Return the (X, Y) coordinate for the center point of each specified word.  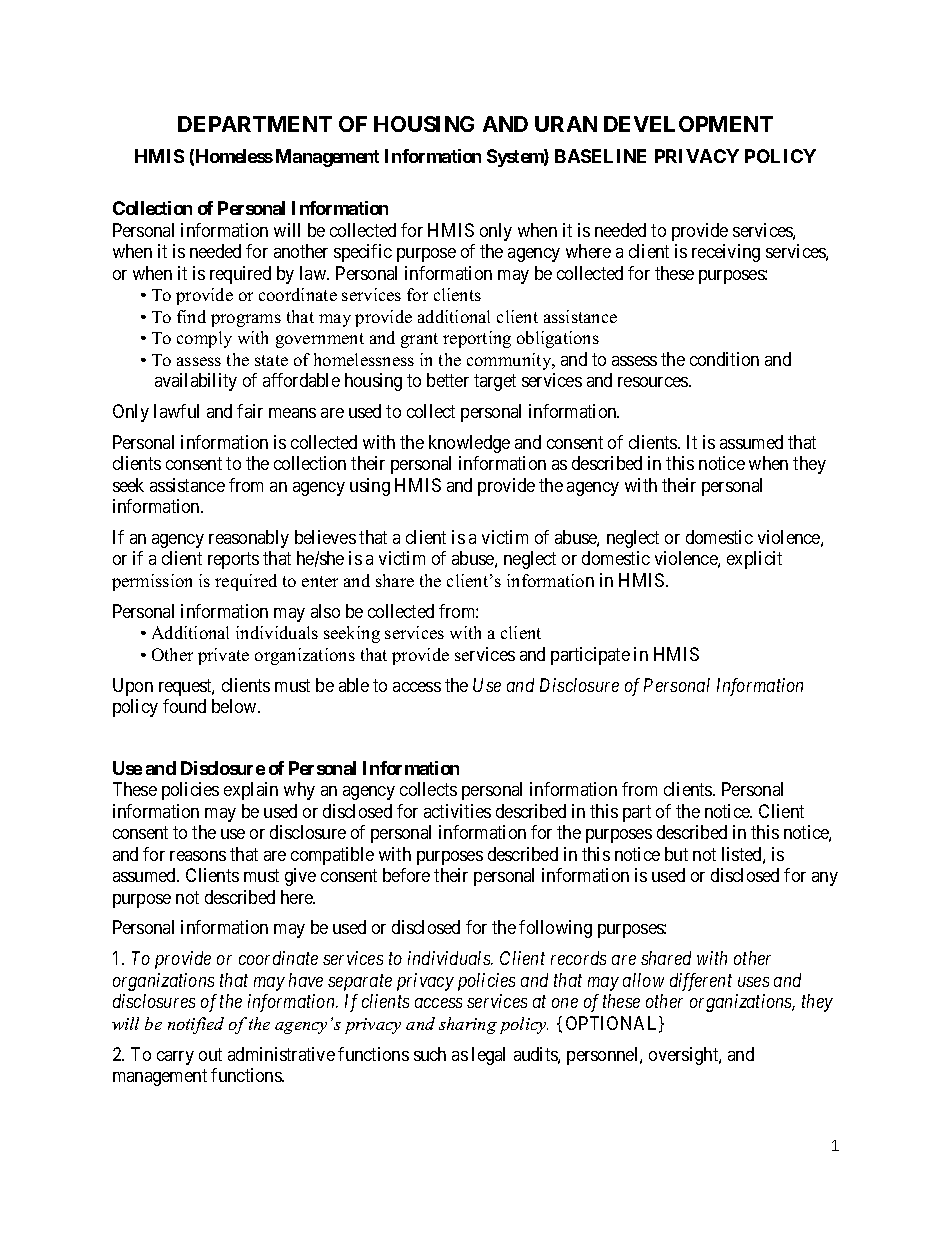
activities (457, 811)
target (495, 382)
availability (196, 382)
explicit (754, 560)
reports (233, 561)
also (325, 611)
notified (196, 1025)
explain (251, 791)
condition (724, 359)
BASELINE (600, 156)
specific (363, 253)
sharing (468, 1025)
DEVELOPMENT (688, 124)
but (676, 854)
